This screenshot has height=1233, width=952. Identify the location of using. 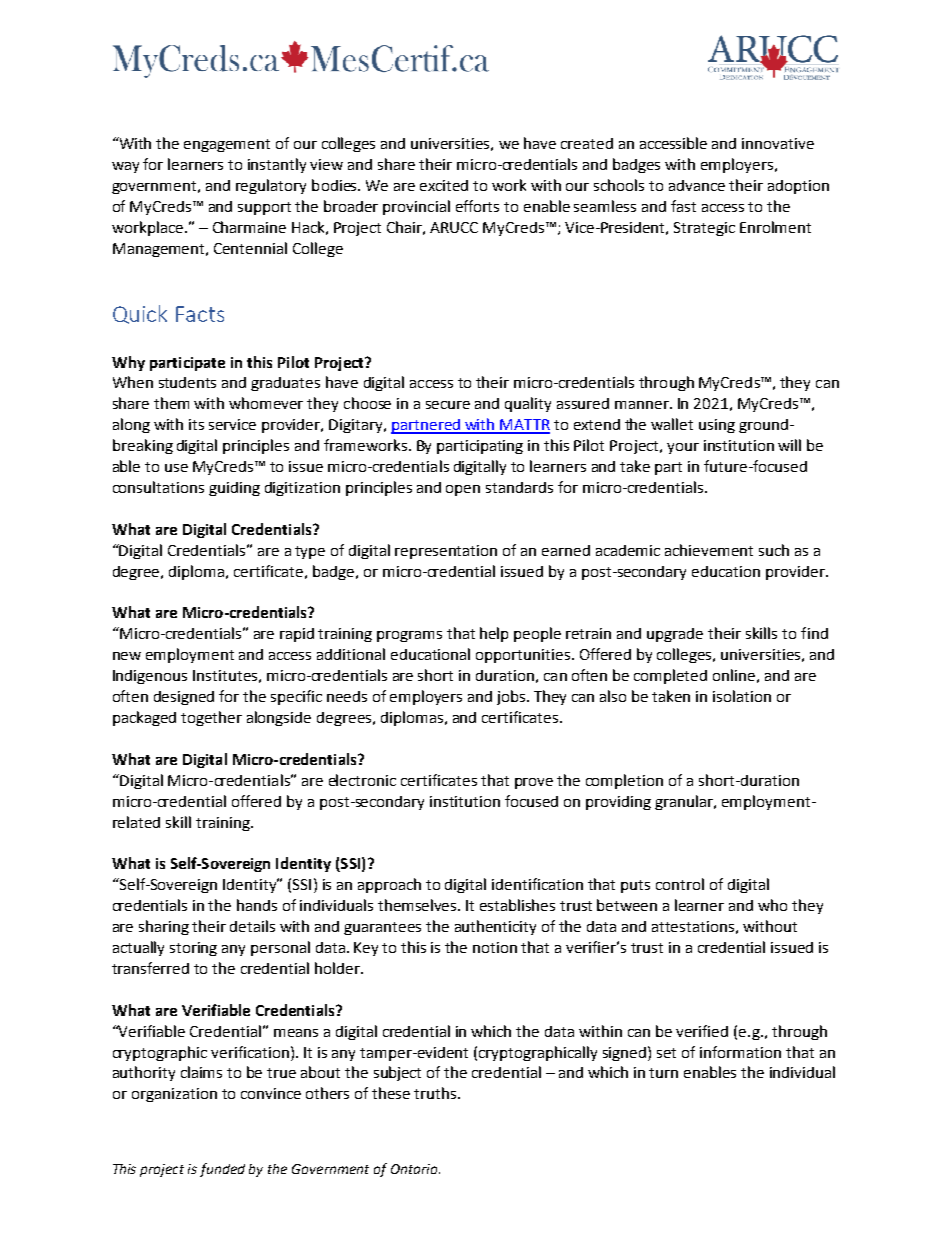
(717, 426).
